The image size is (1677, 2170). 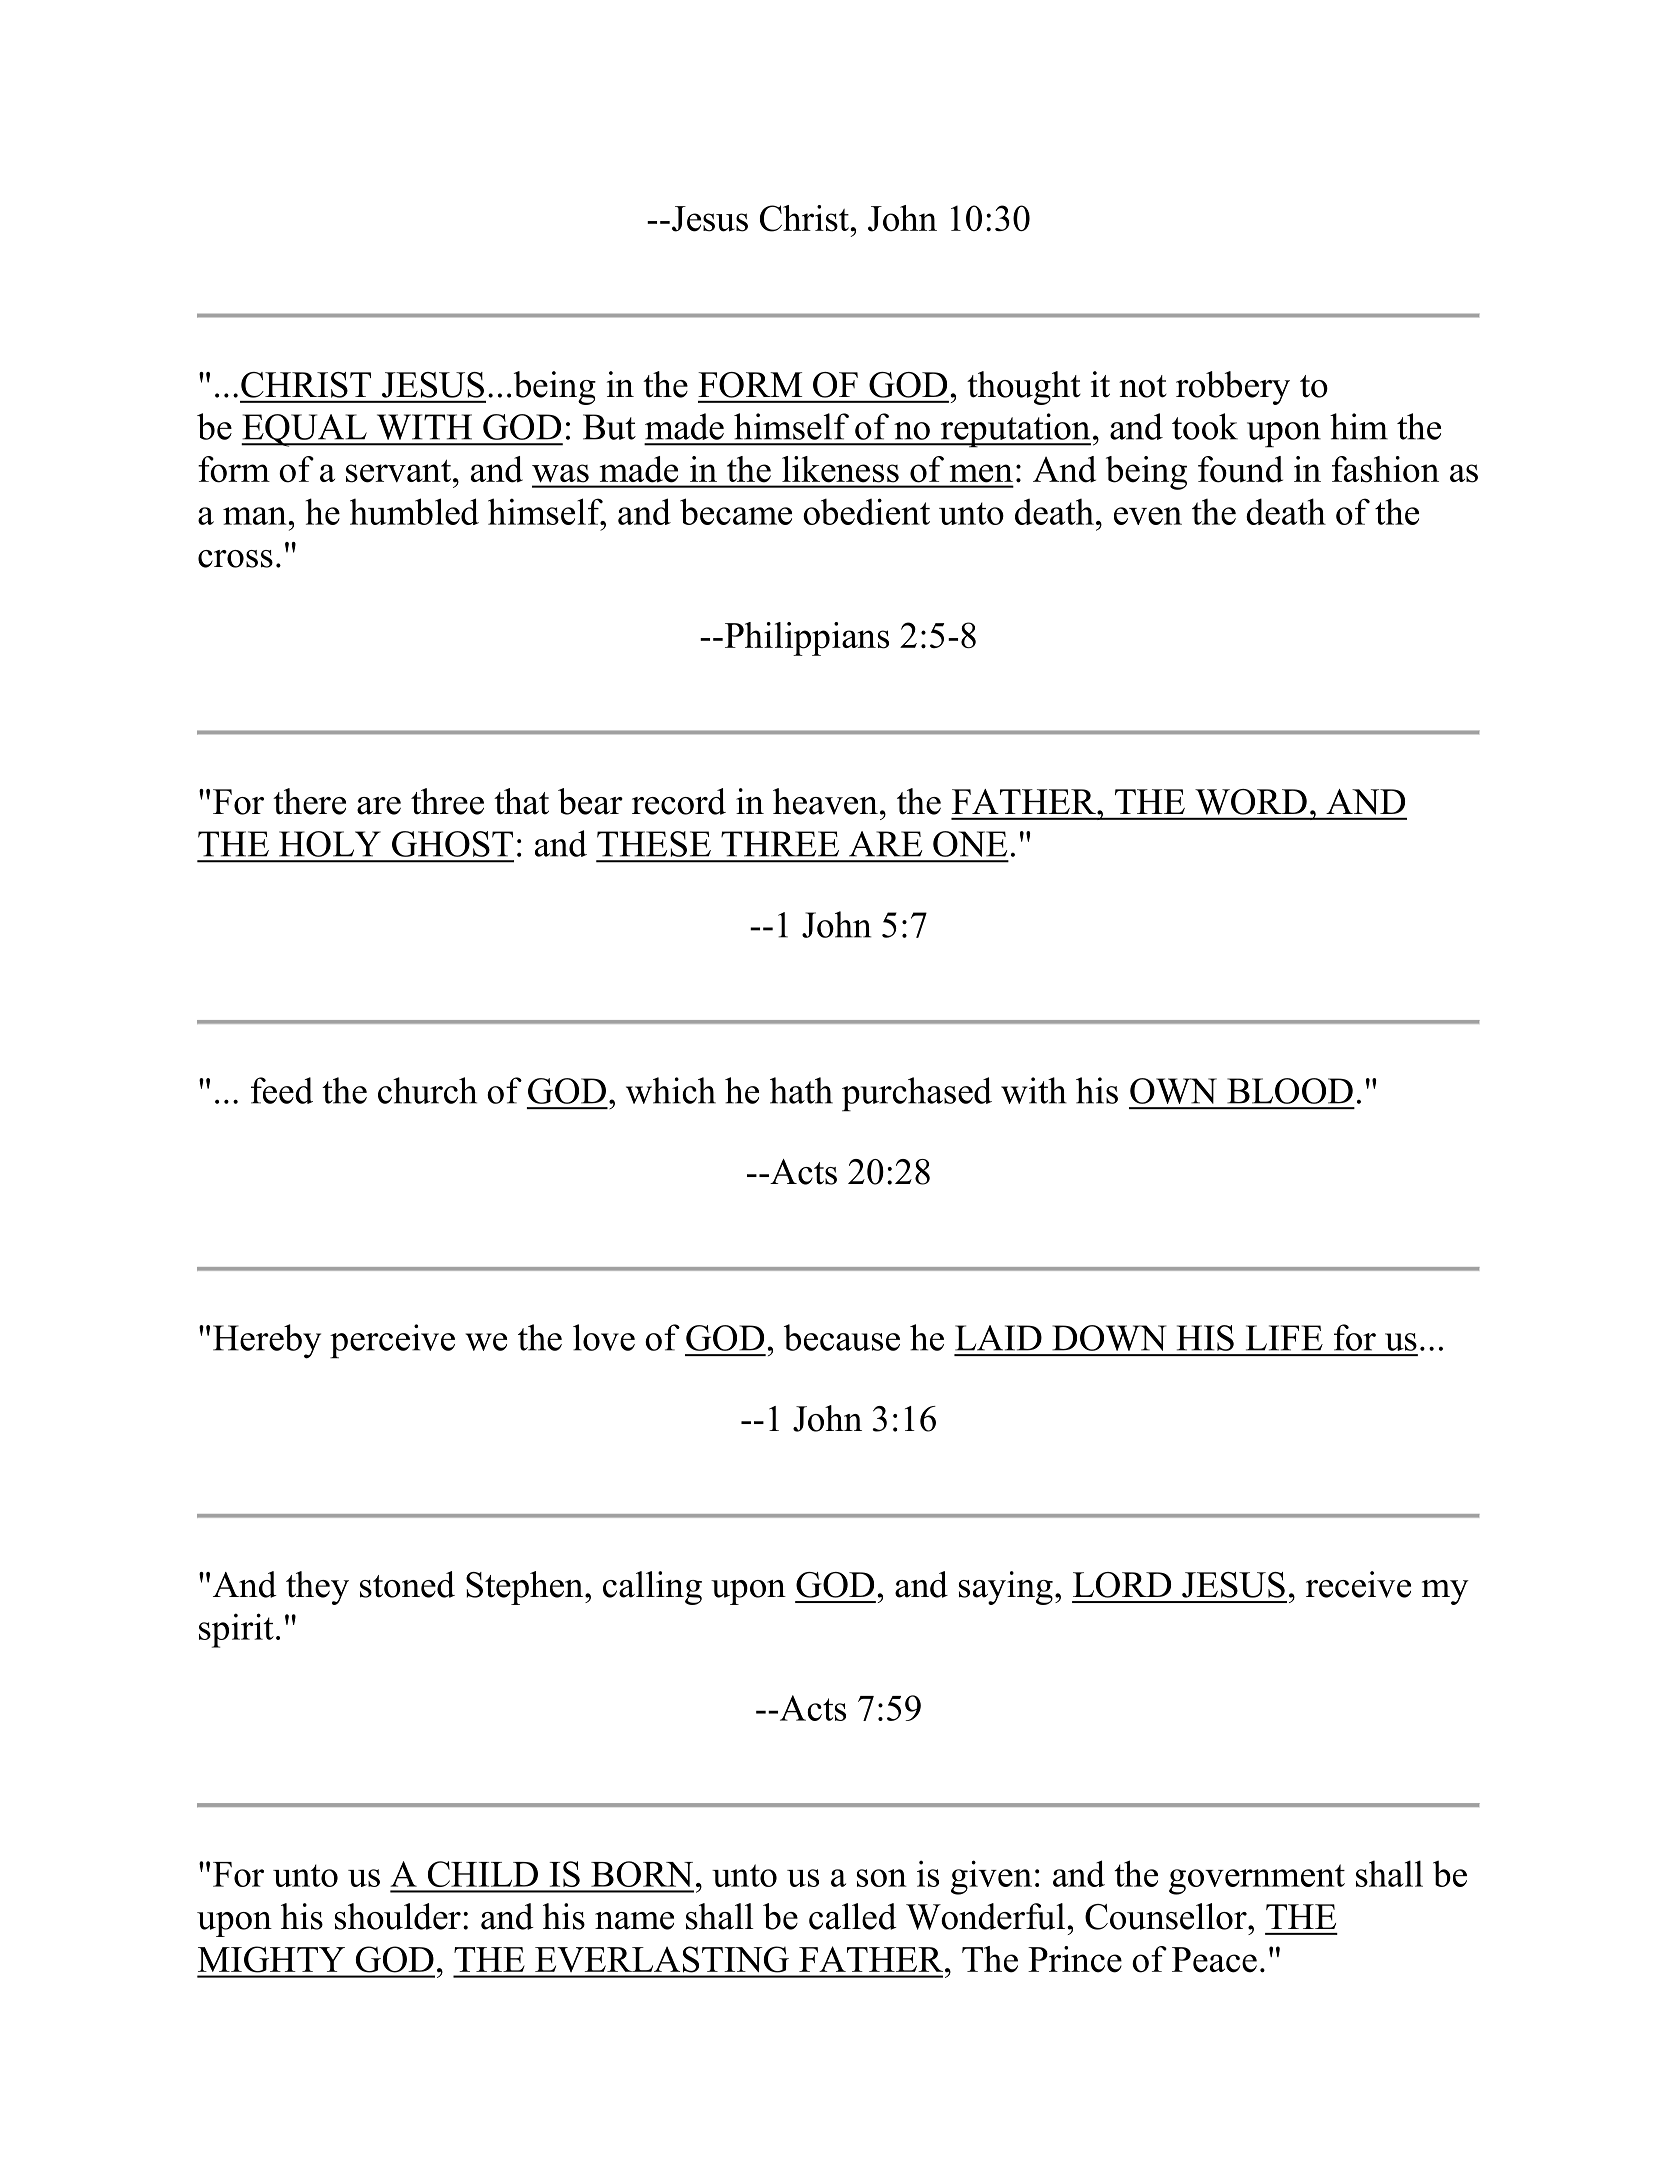 What do you see at coordinates (840, 469) in the screenshot?
I see `likeness` at bounding box center [840, 469].
